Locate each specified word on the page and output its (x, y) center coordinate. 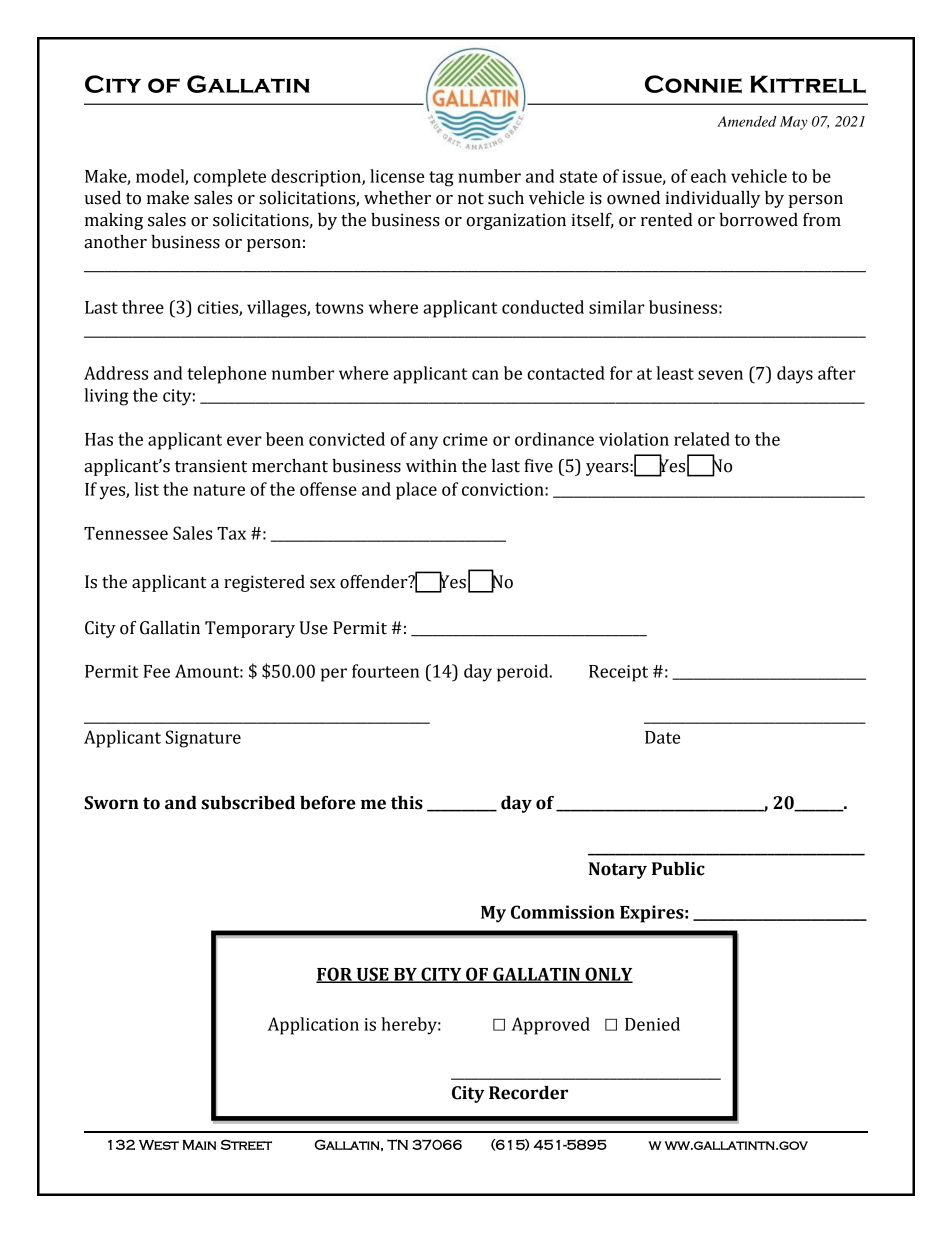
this (407, 803)
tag (441, 179)
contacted (566, 373)
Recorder (528, 1093)
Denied (652, 1024)
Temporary (250, 629)
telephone (226, 375)
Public (678, 869)
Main (199, 1145)
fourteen (385, 671)
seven (720, 375)
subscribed (248, 803)
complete (230, 178)
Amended (747, 121)
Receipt (618, 673)
